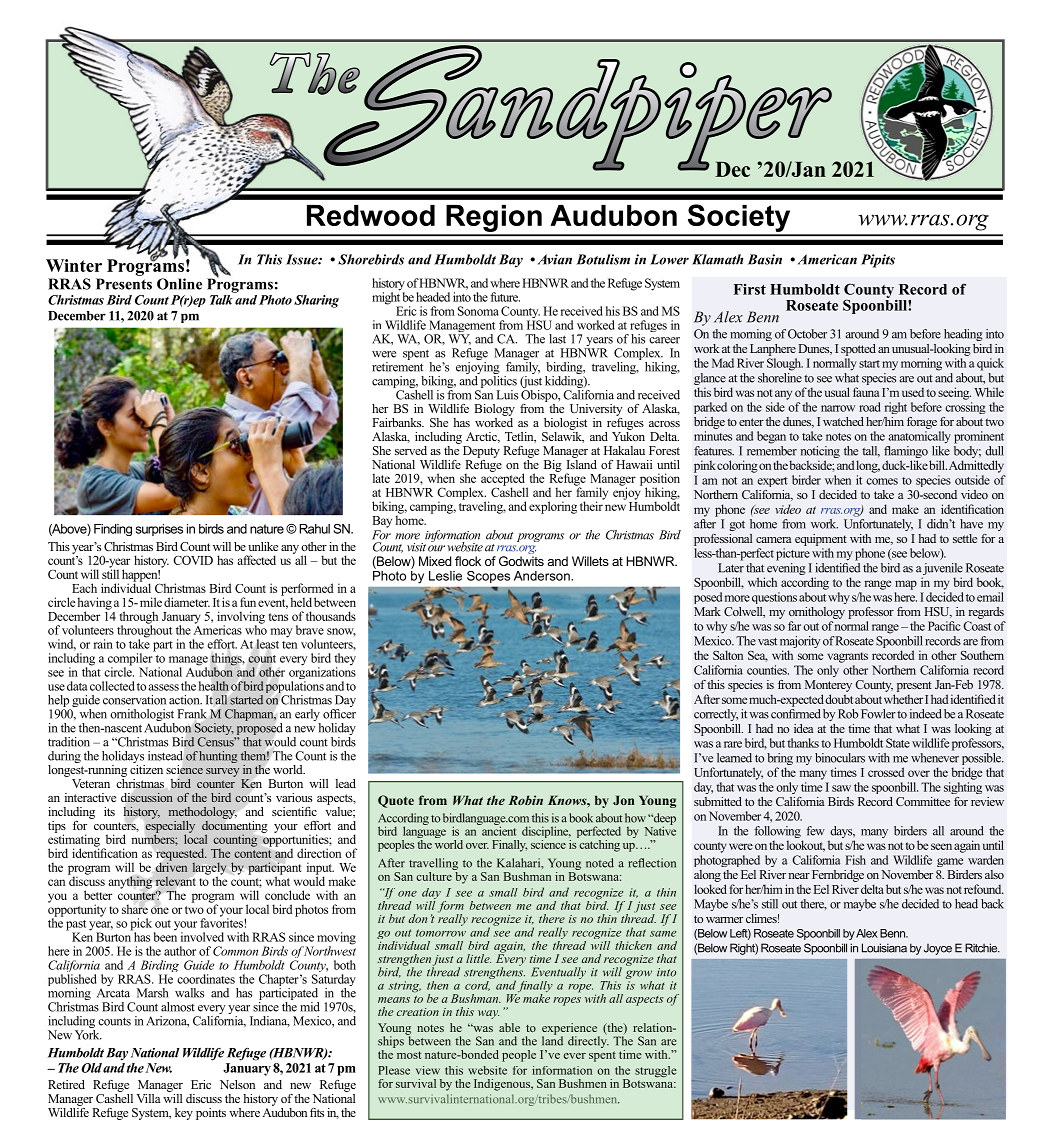 The height and width of the screenshot is (1148, 1052). Describe the element at coordinates (878, 261) in the screenshot. I see `Pipits` at that location.
